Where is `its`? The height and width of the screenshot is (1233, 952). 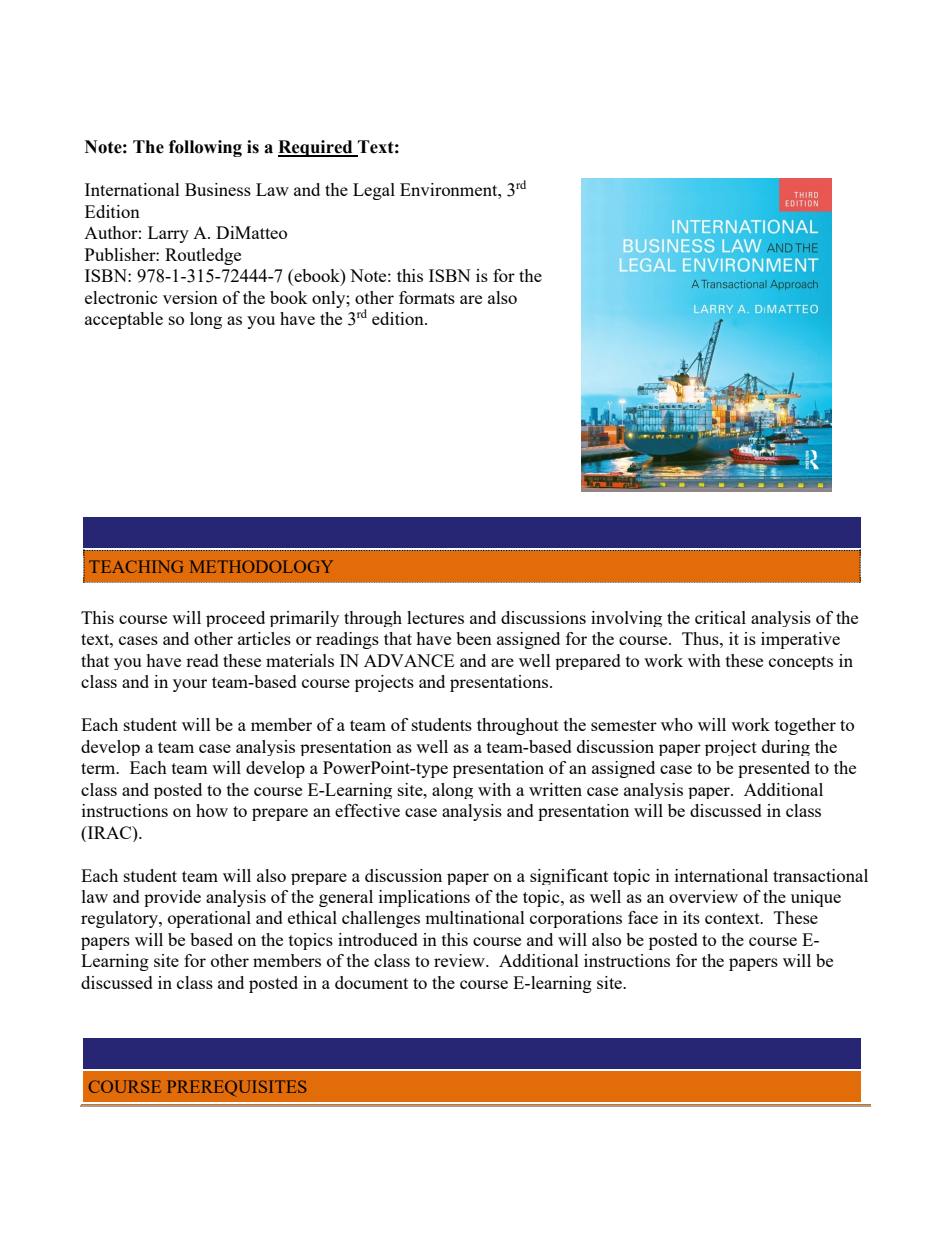 its is located at coordinates (691, 917).
